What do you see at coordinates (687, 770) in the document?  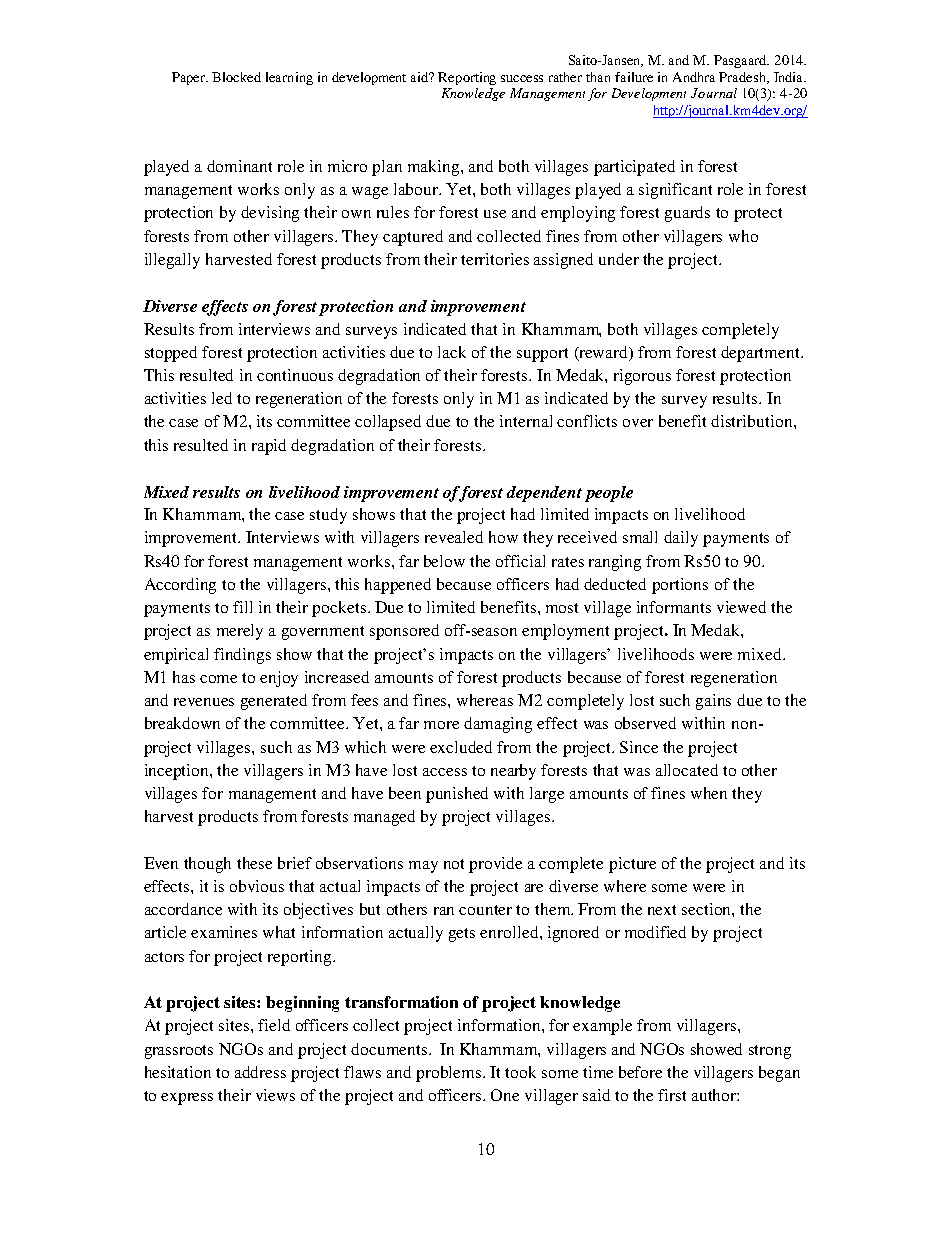 I see `allocated` at bounding box center [687, 770].
